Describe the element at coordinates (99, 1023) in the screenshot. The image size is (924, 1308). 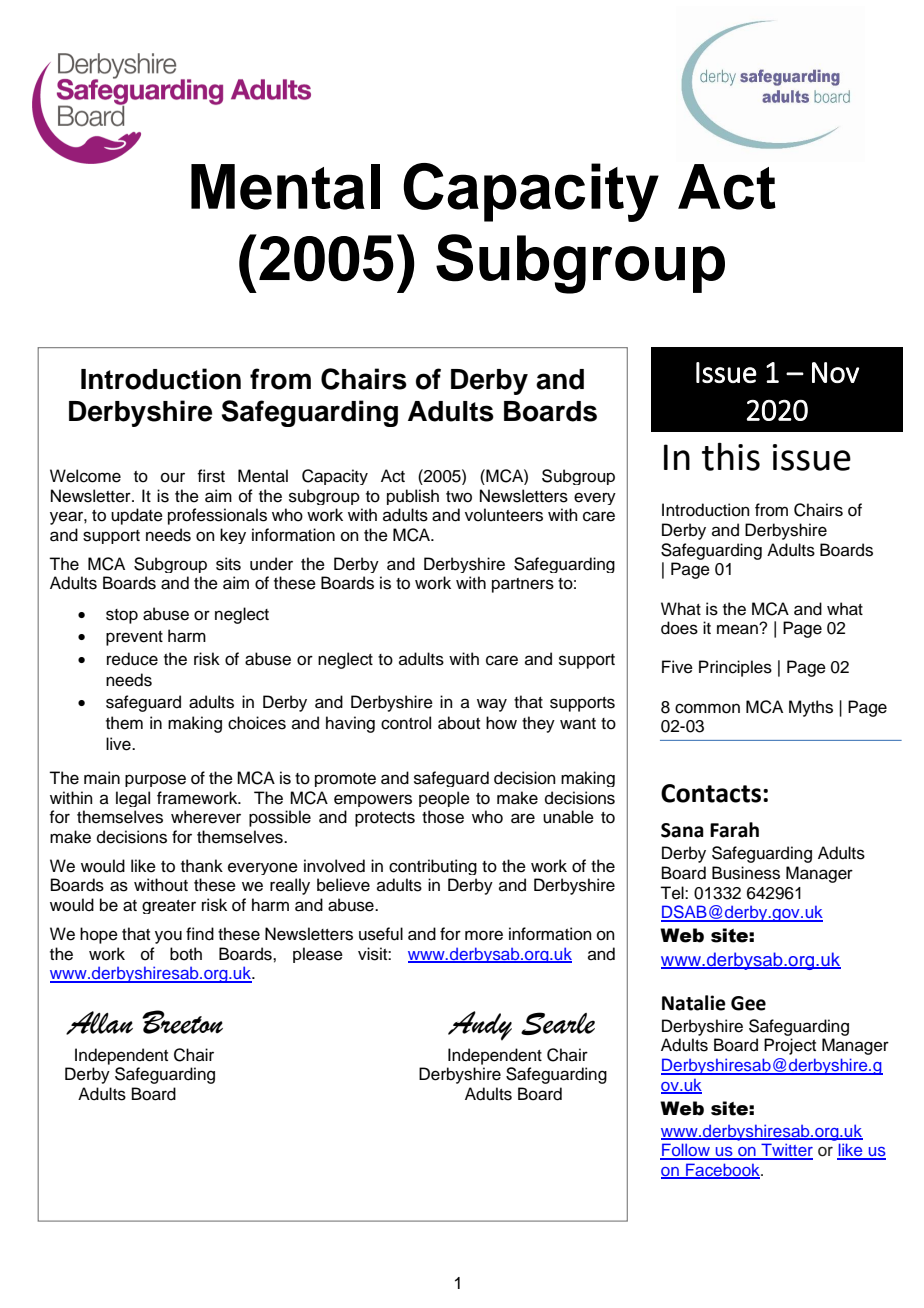
I see `Allan` at that location.
